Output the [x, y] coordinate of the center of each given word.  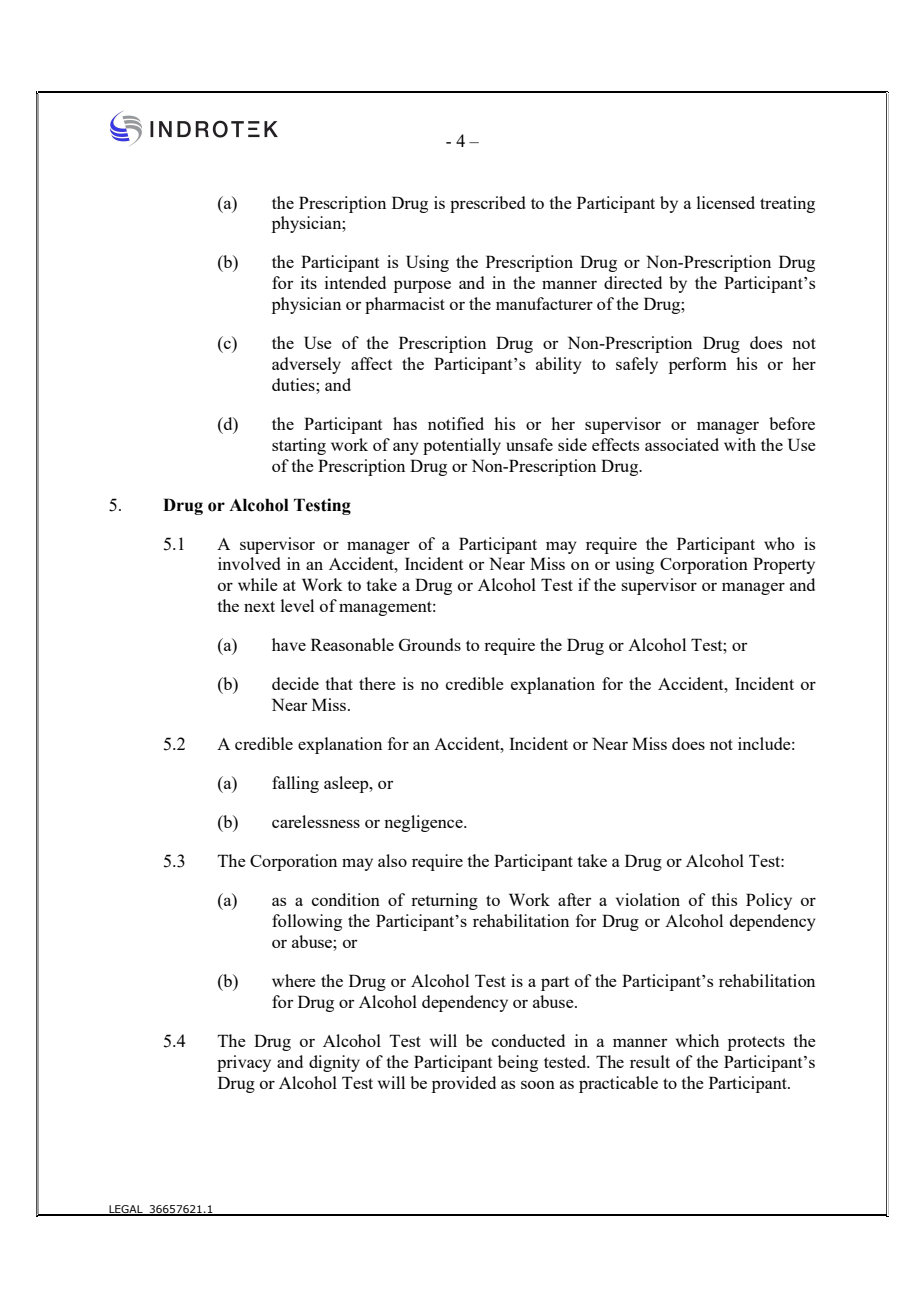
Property [784, 565]
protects [756, 1043]
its [309, 282]
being [518, 1063]
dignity [334, 1063]
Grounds [430, 644]
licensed [726, 202]
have [289, 644]
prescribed [487, 204]
